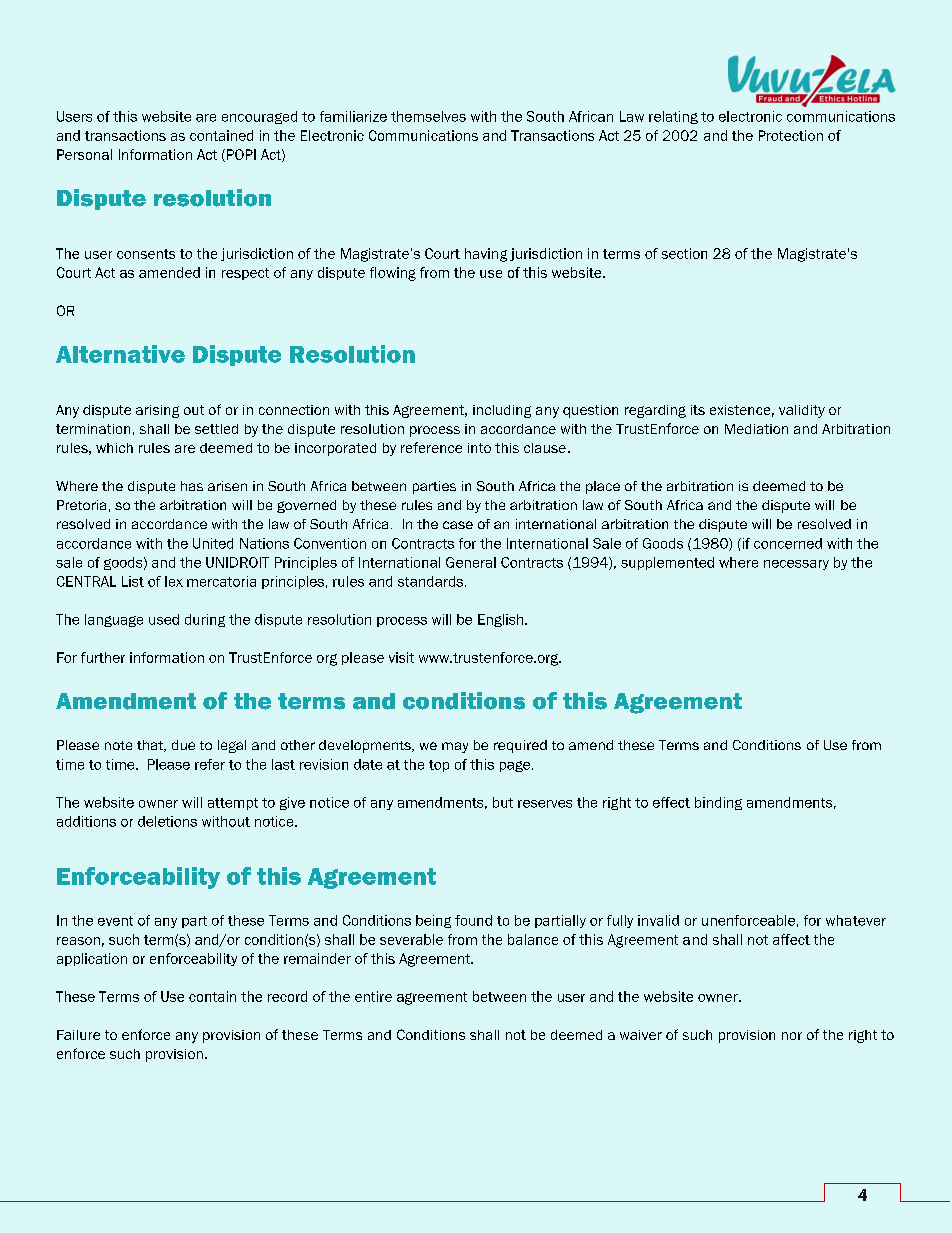  I want to click on necessary, so click(796, 565).
